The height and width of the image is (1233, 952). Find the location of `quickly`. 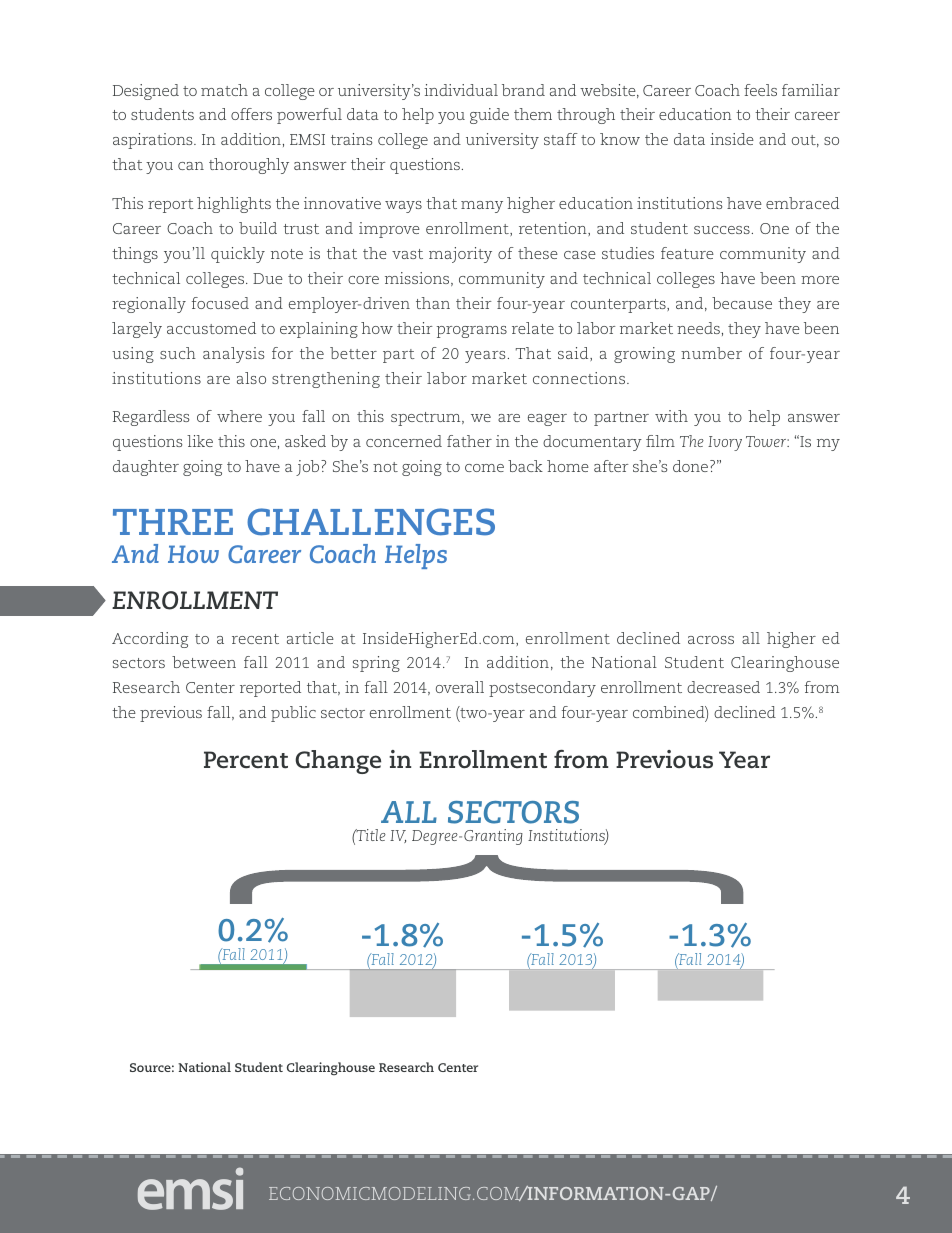

quickly is located at coordinates (238, 255).
